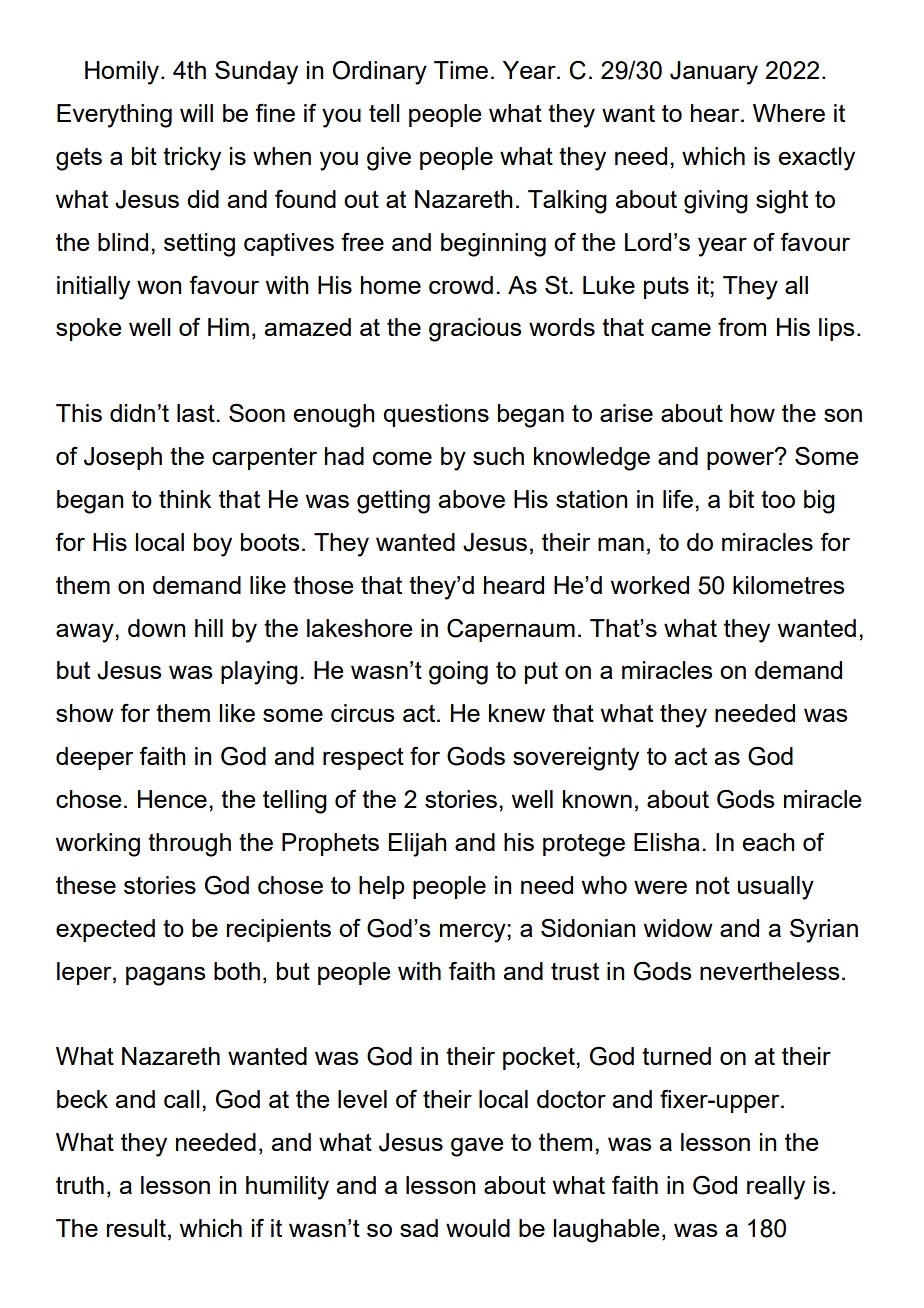 This document has width=924, height=1308. I want to click on would, so click(478, 1228).
